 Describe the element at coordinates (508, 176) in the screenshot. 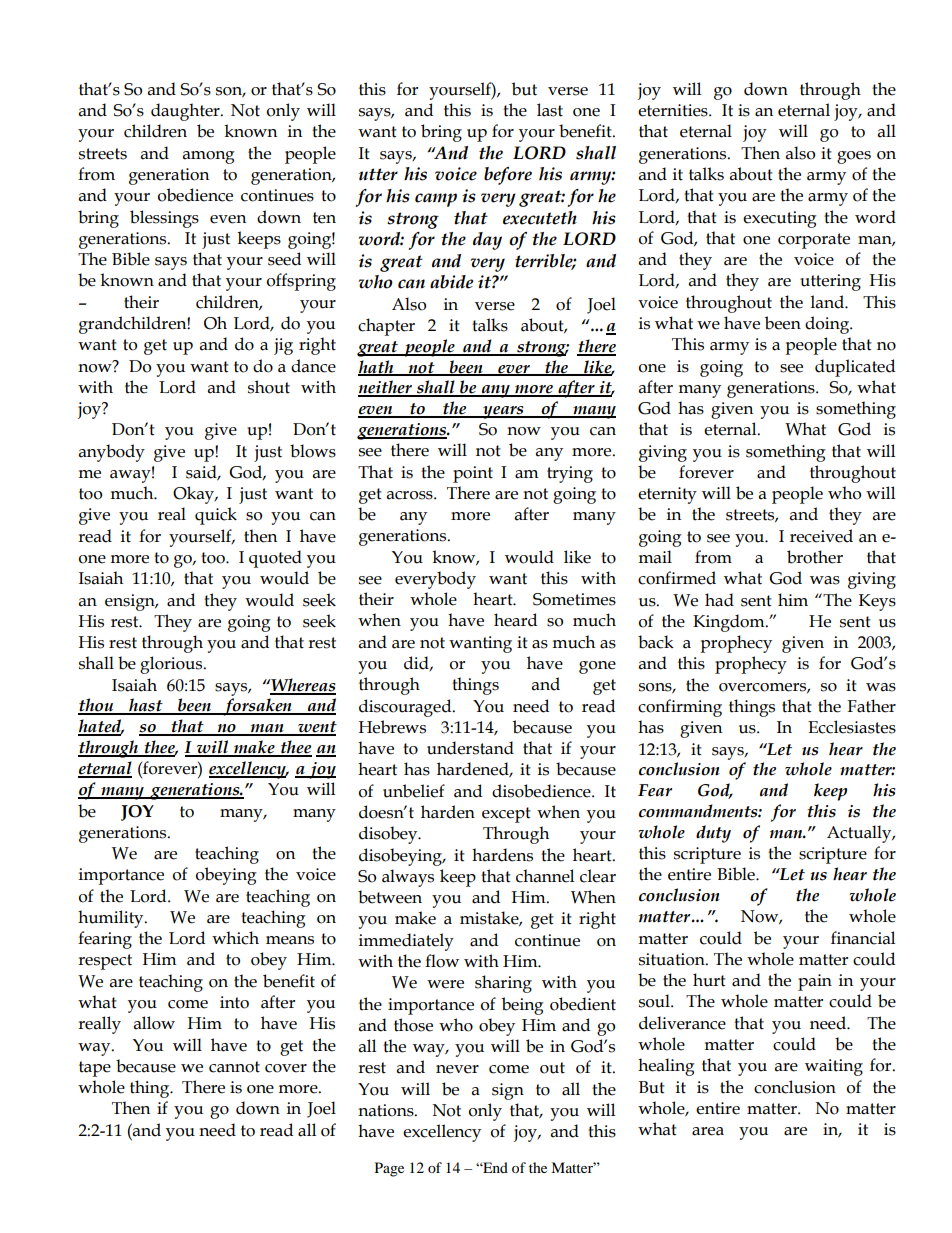

I see `before` at that location.
